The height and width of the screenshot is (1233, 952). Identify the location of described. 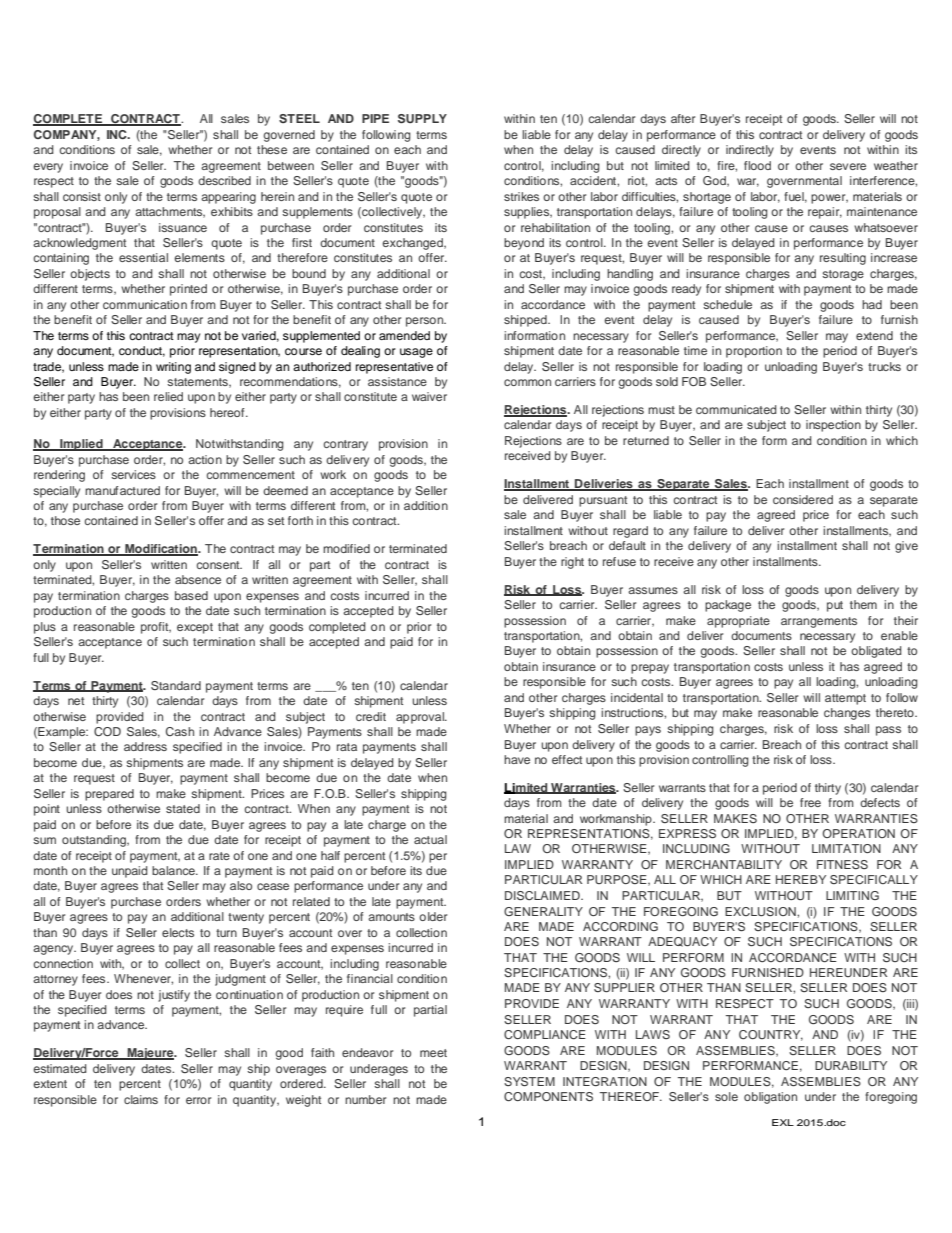
(224, 180).
